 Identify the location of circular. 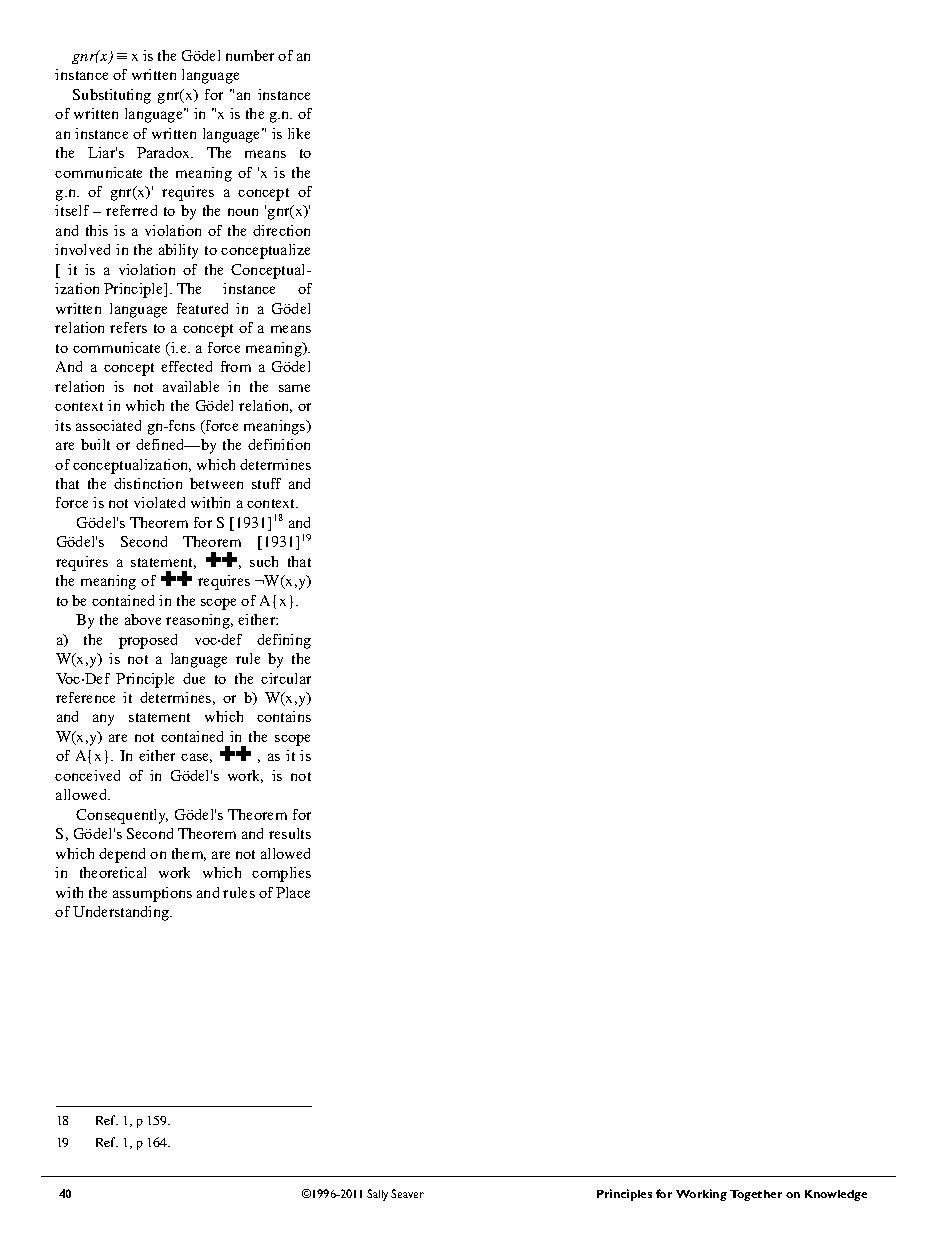
(286, 678).
